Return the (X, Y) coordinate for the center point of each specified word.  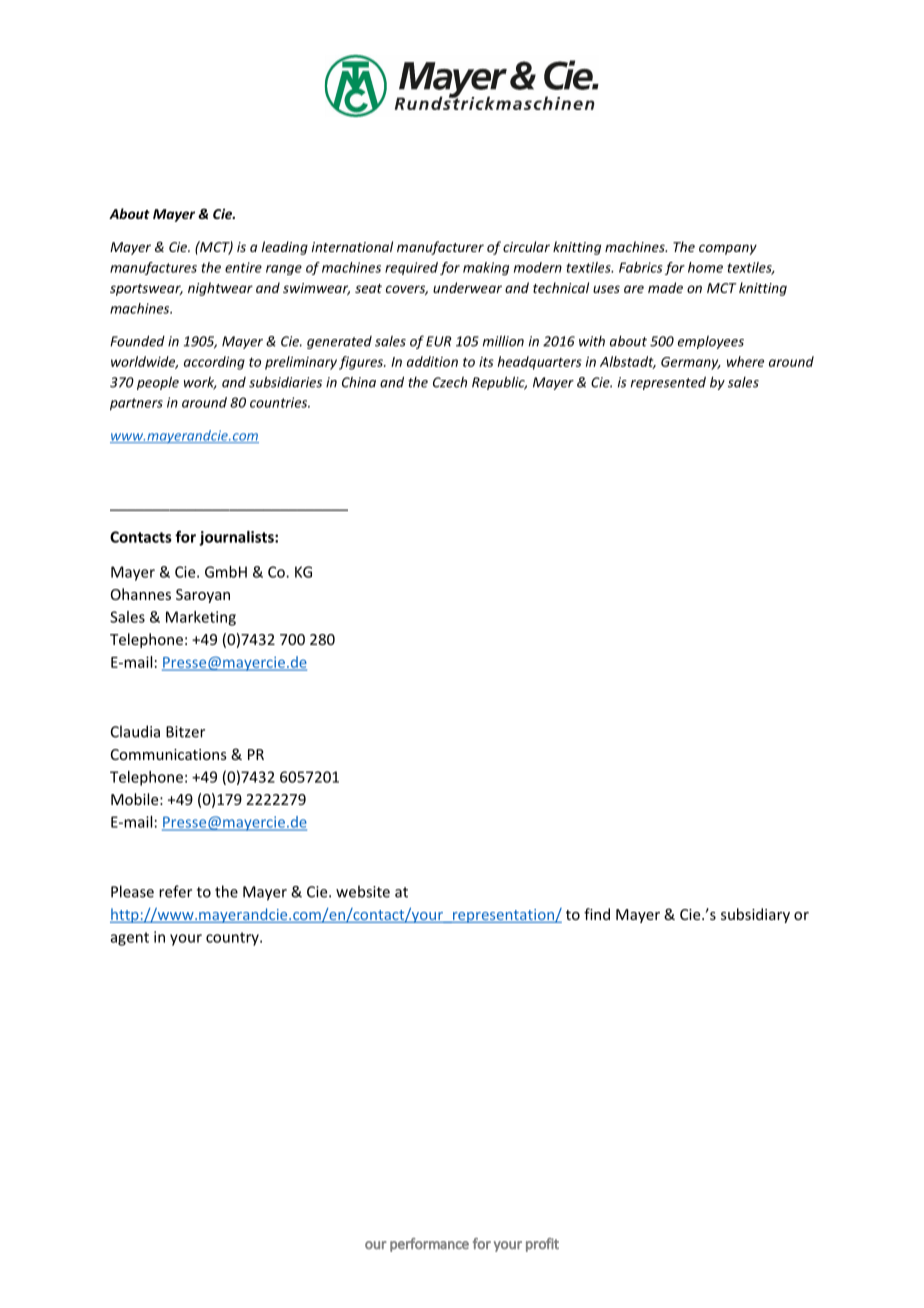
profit (542, 1245)
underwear (467, 287)
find (597, 914)
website (363, 891)
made (665, 287)
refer (175, 891)
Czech (450, 382)
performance (429, 1245)
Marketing (201, 618)
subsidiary (755, 915)
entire (243, 267)
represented (668, 383)
